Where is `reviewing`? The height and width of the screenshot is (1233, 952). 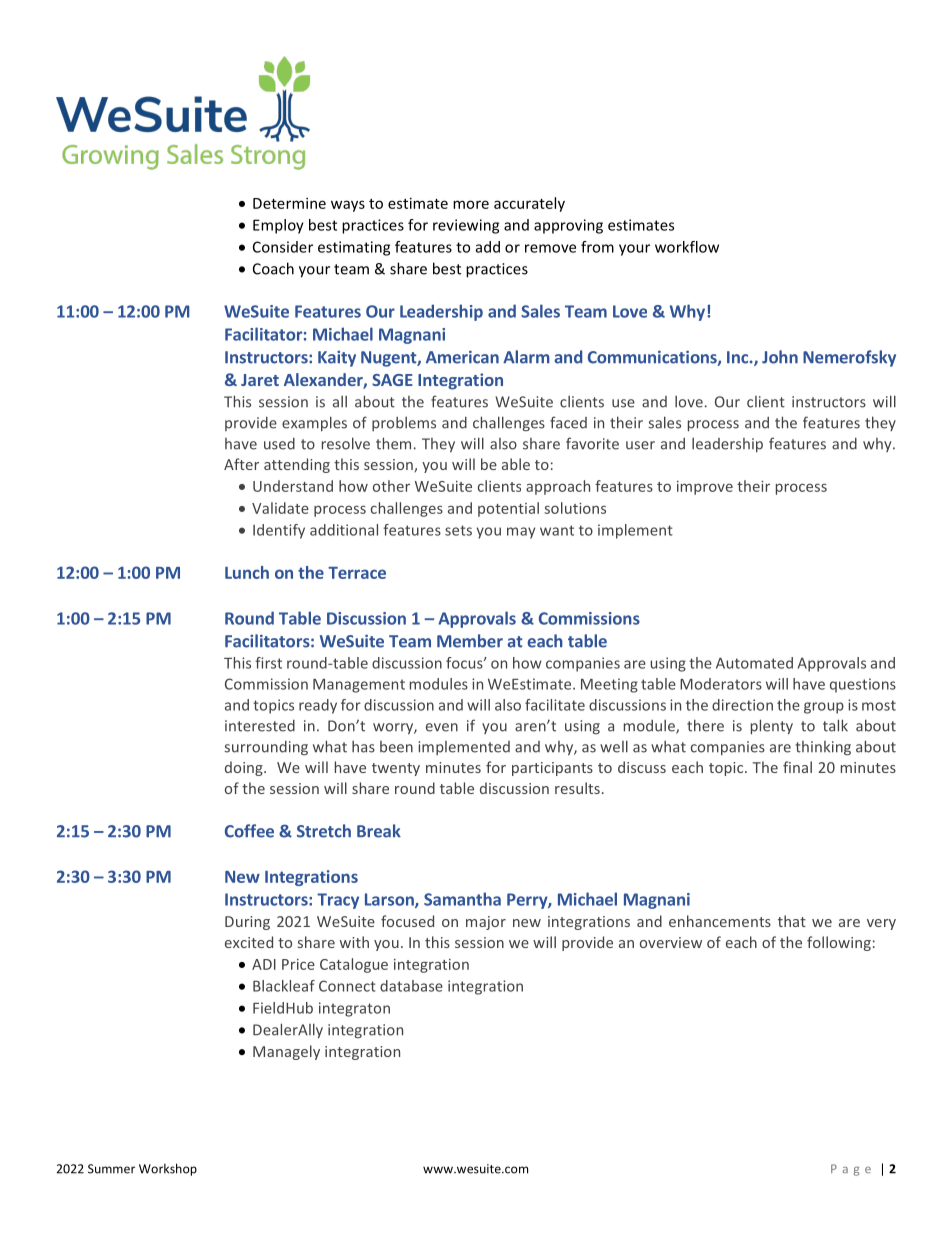
reviewing is located at coordinates (466, 226).
